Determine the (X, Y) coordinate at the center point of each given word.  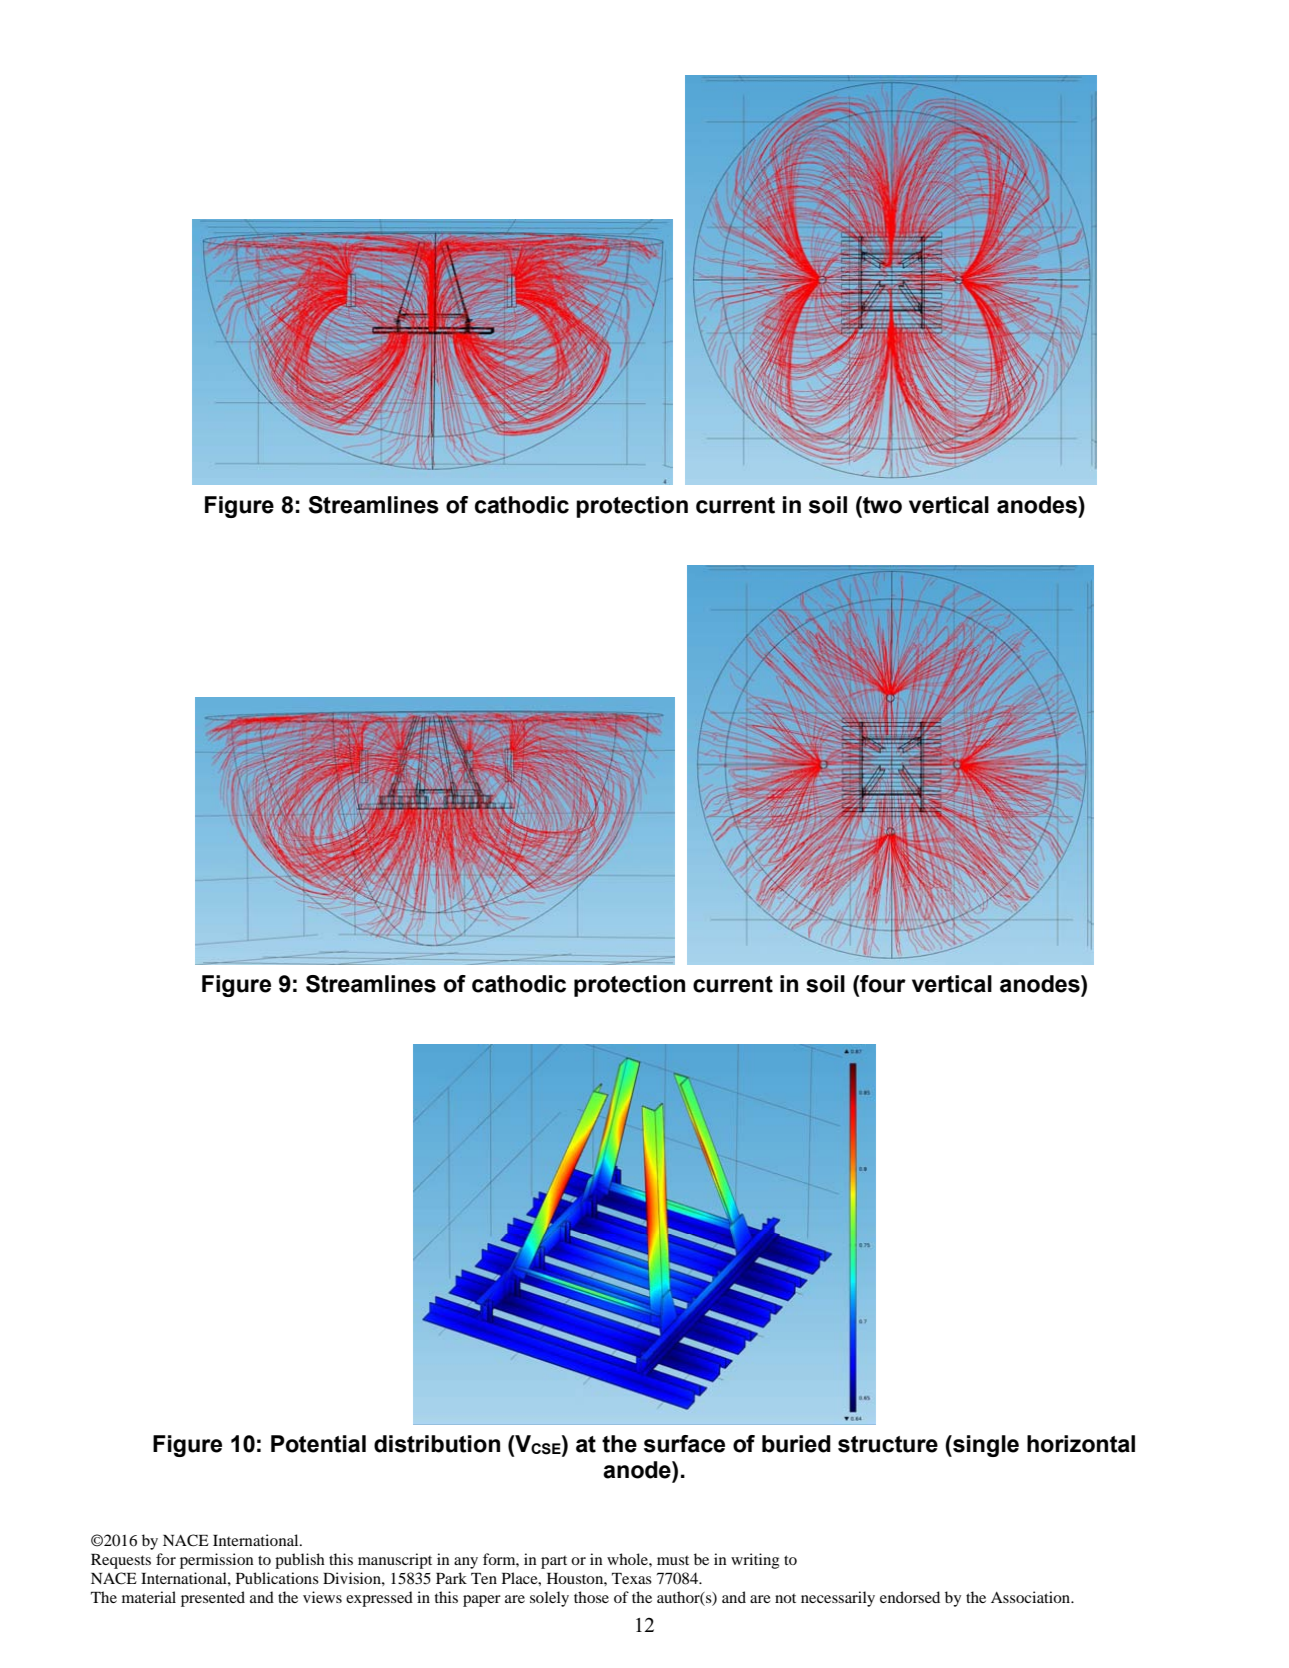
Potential (318, 1444)
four (882, 984)
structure (888, 1444)
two (881, 505)
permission (217, 1561)
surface (684, 1444)
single (985, 1446)
